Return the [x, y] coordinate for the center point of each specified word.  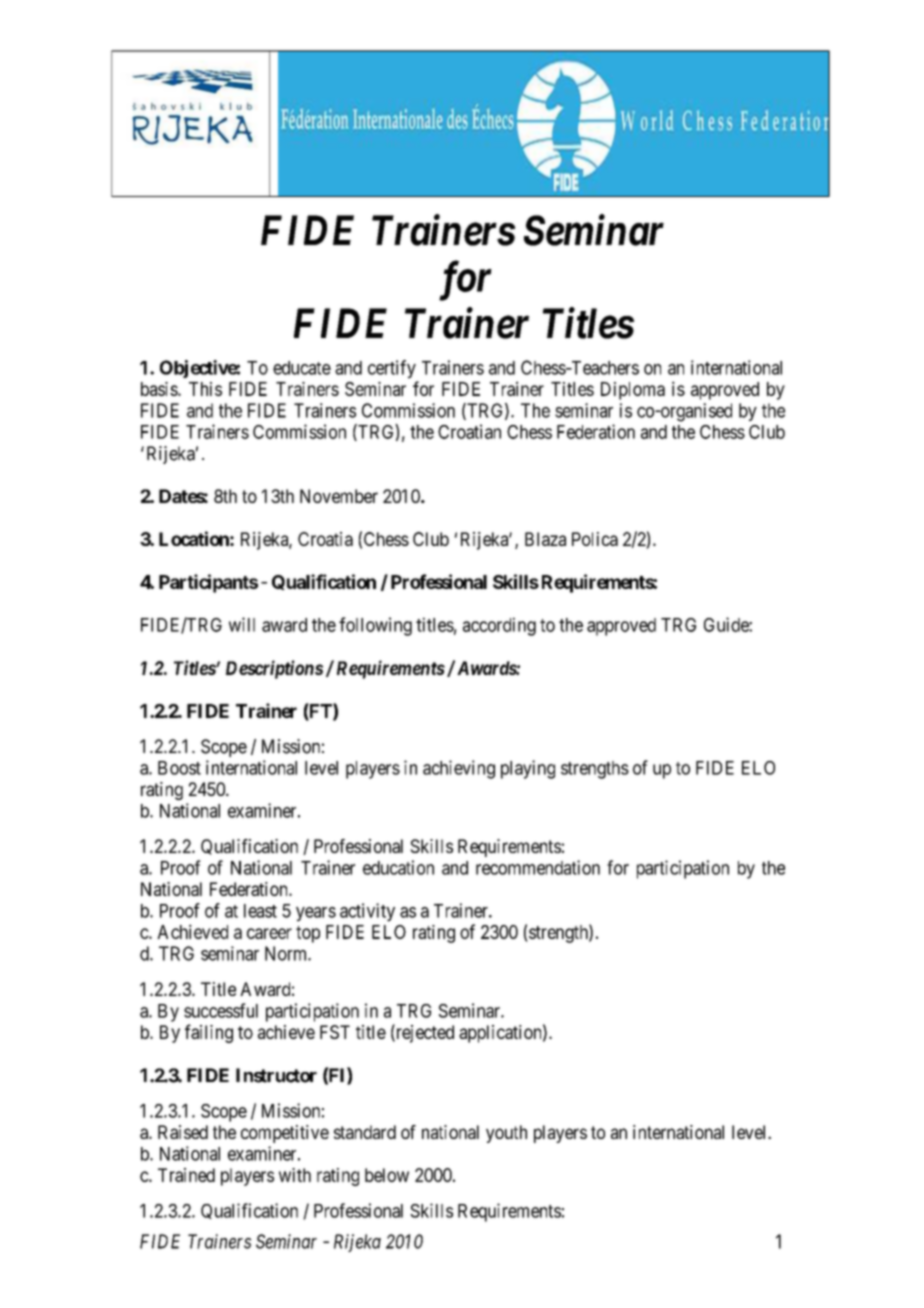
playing [528, 769]
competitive [285, 1134]
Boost [179, 768]
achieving [459, 769]
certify [392, 369]
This [205, 389]
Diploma [633, 391]
